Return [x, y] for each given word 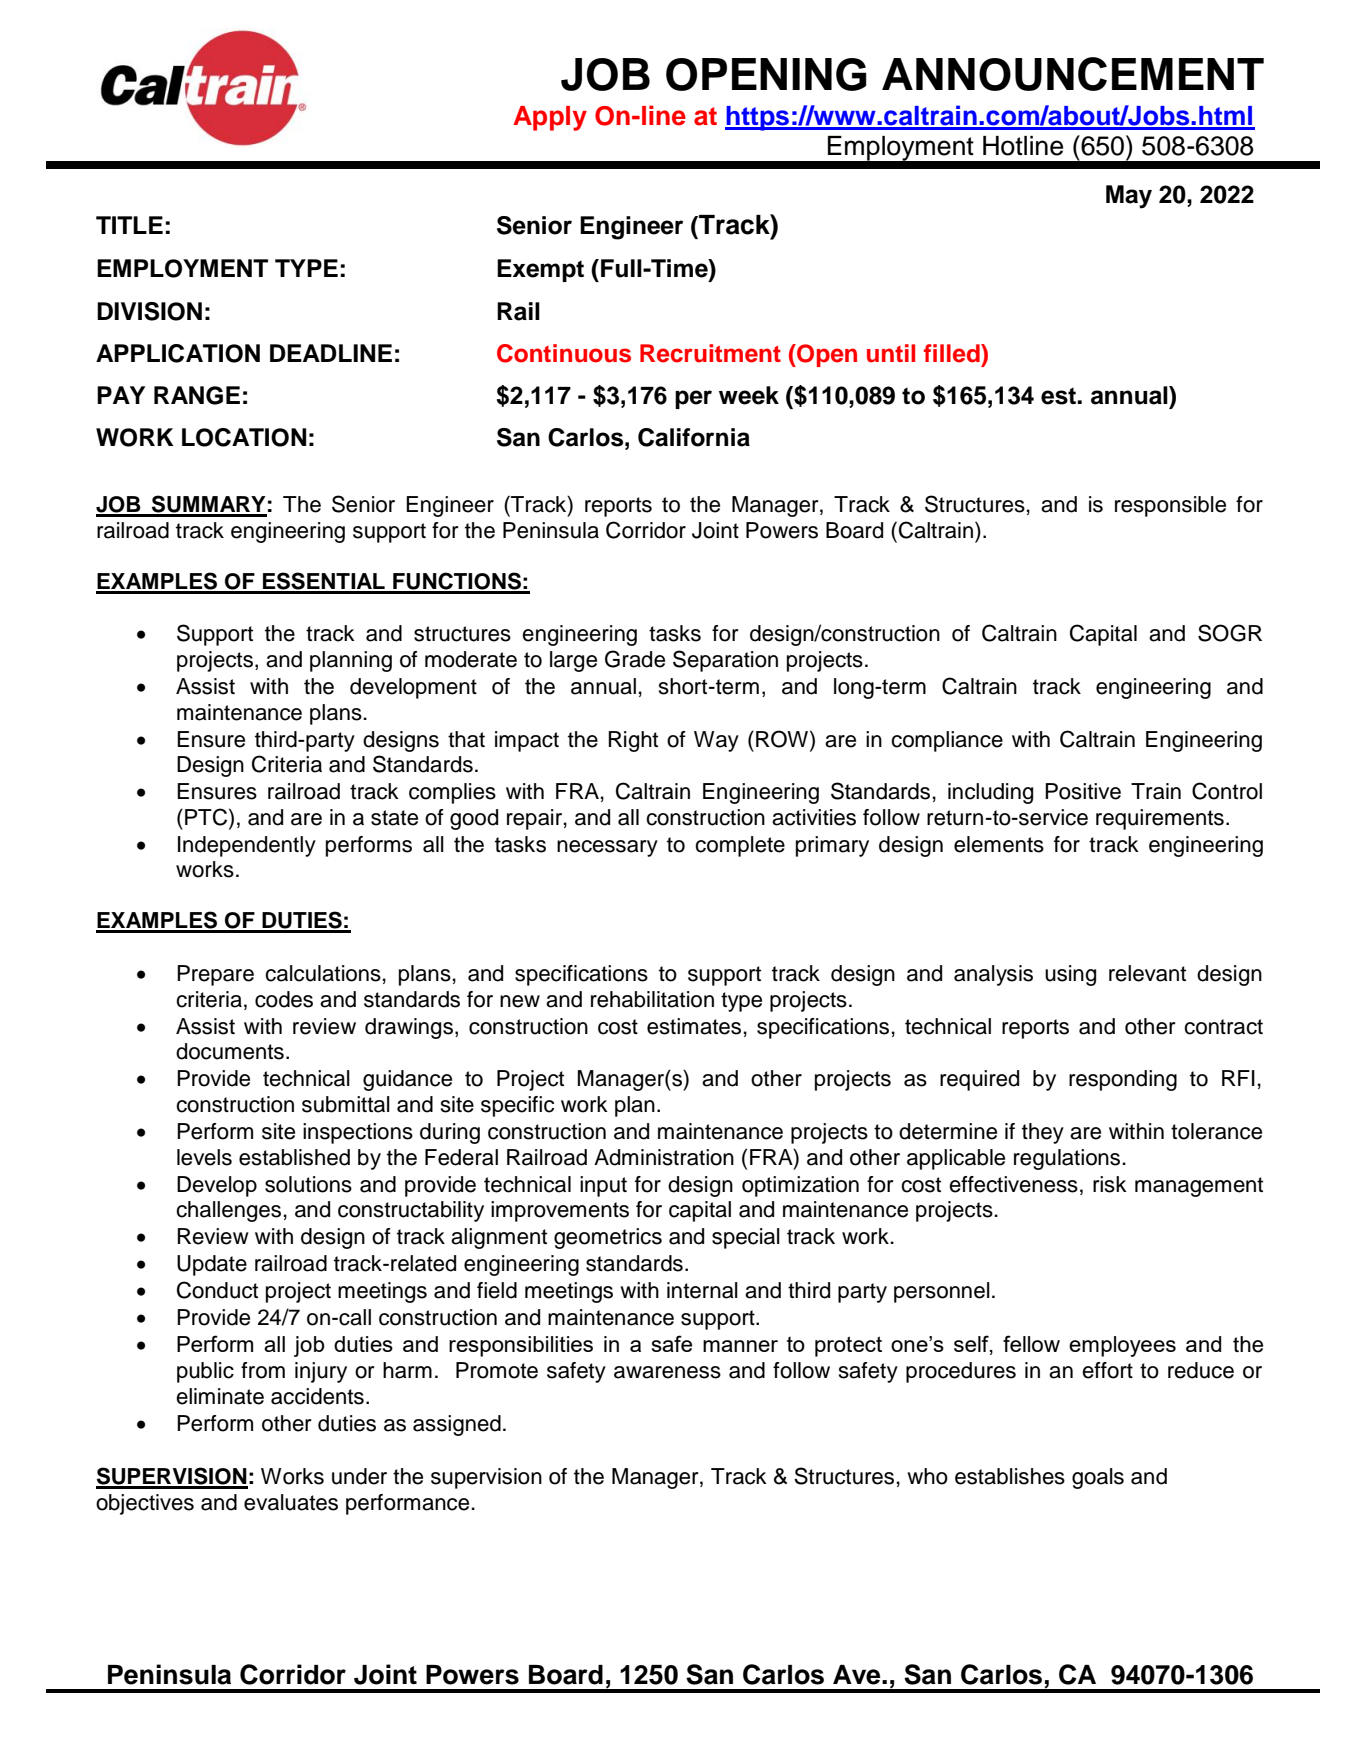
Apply [550, 118]
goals [1098, 1478]
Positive [1083, 791]
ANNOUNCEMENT [1073, 74]
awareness [667, 1372]
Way [716, 741]
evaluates [291, 1502]
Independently [247, 846]
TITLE [129, 225]
